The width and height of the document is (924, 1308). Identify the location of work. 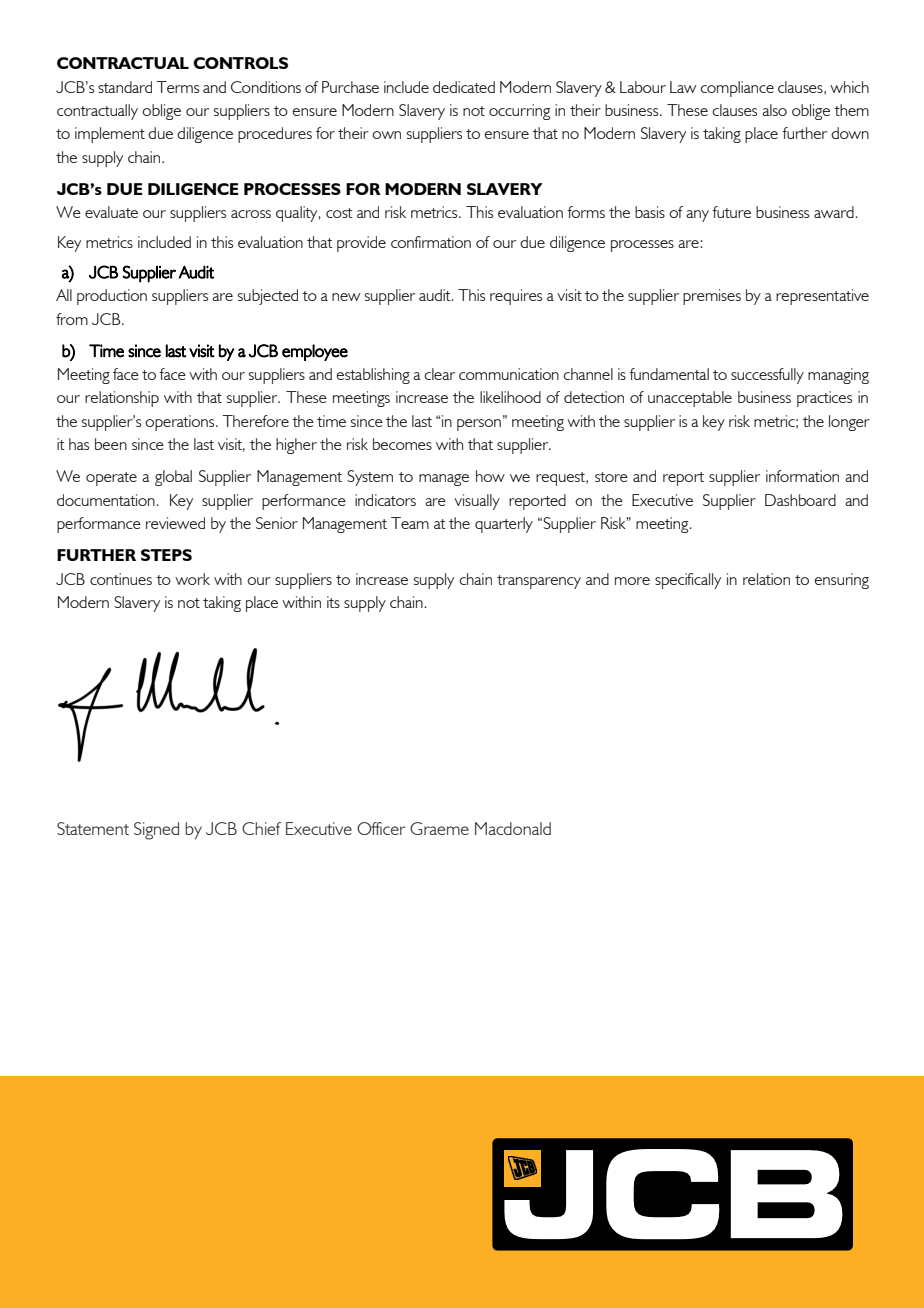
(192, 579).
